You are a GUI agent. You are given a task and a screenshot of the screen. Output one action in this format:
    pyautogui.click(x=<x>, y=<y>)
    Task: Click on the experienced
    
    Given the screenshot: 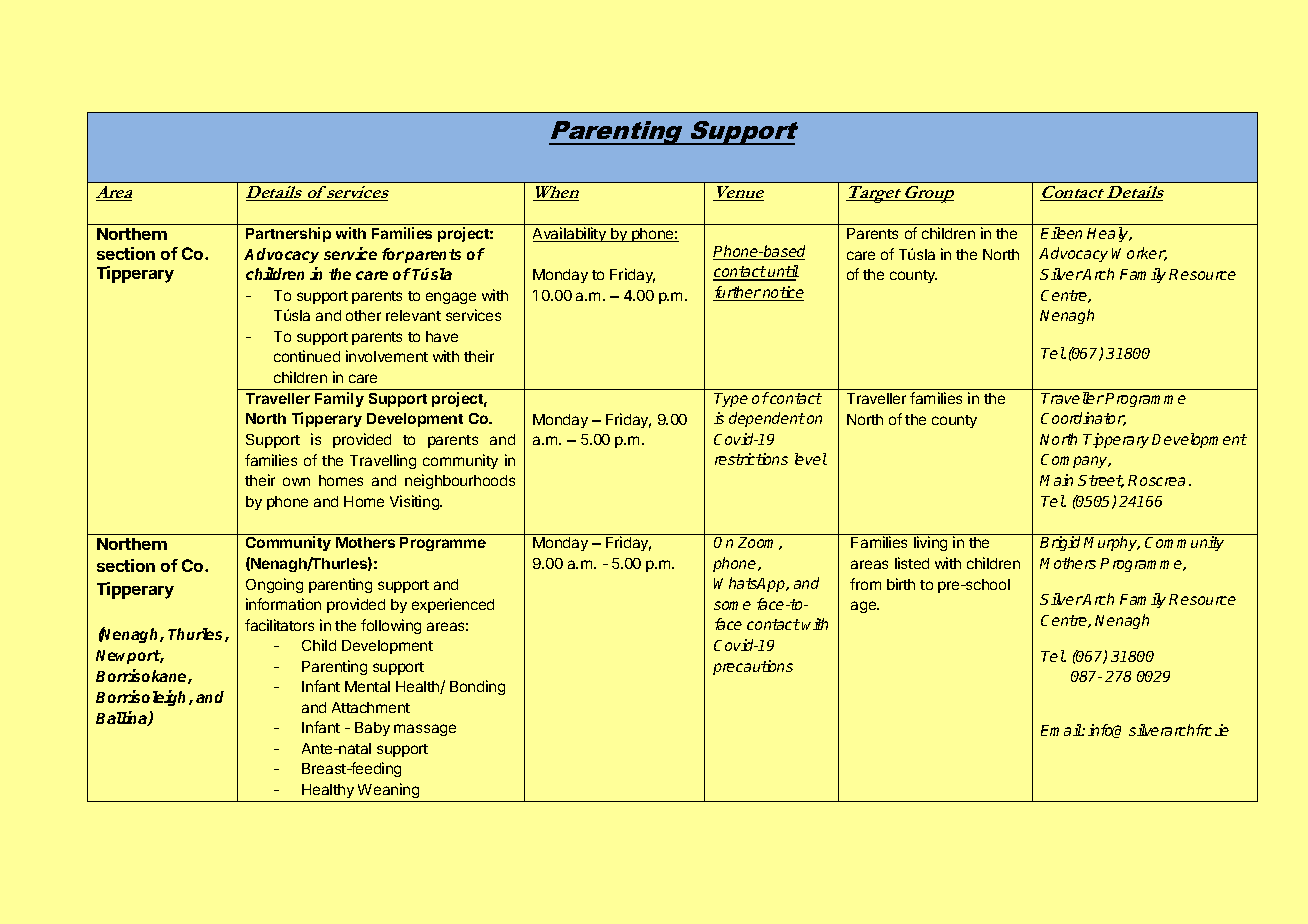 What is the action you would take?
    pyautogui.click(x=453, y=605)
